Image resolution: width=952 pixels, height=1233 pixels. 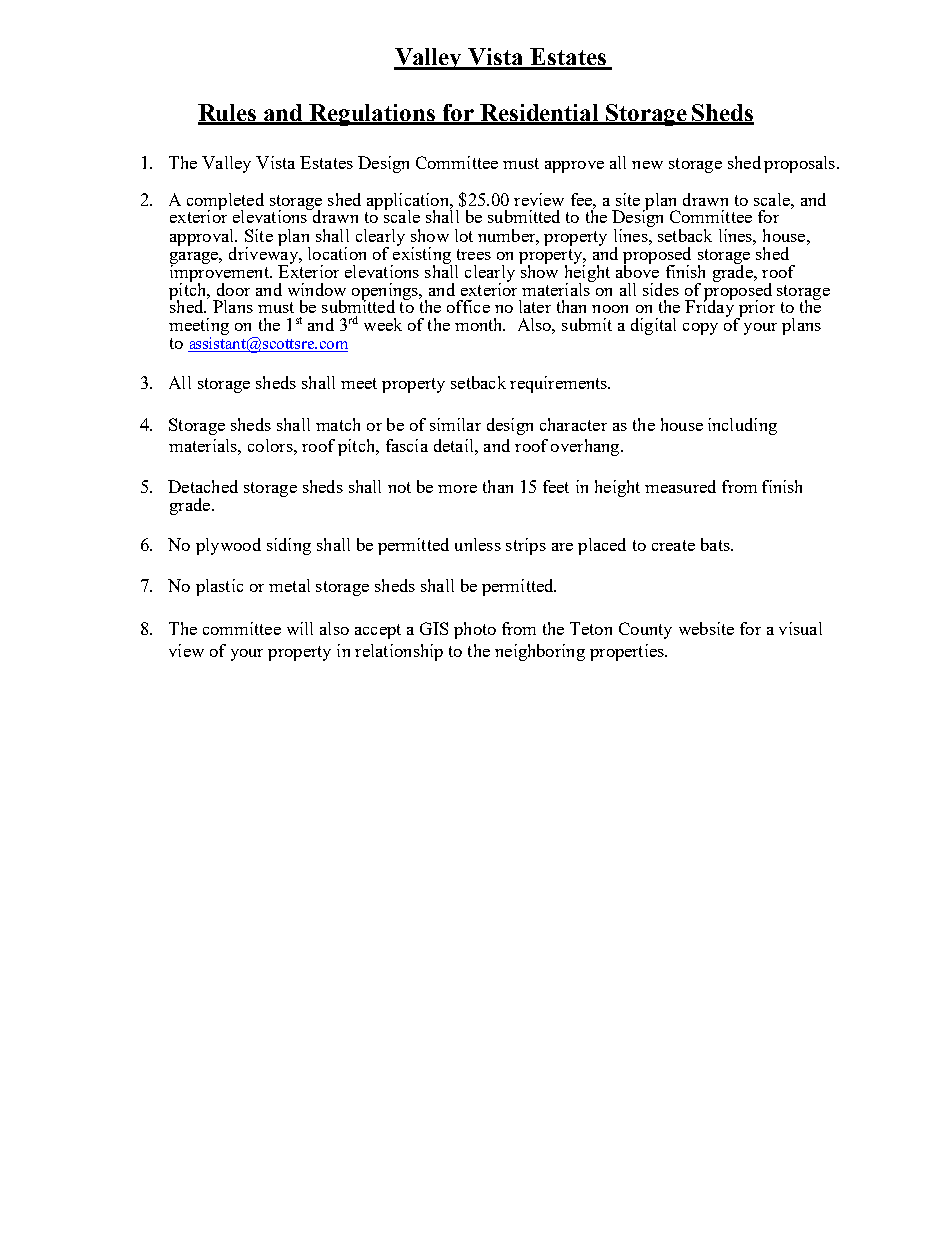 What do you see at coordinates (289, 546) in the screenshot?
I see `siding` at bounding box center [289, 546].
